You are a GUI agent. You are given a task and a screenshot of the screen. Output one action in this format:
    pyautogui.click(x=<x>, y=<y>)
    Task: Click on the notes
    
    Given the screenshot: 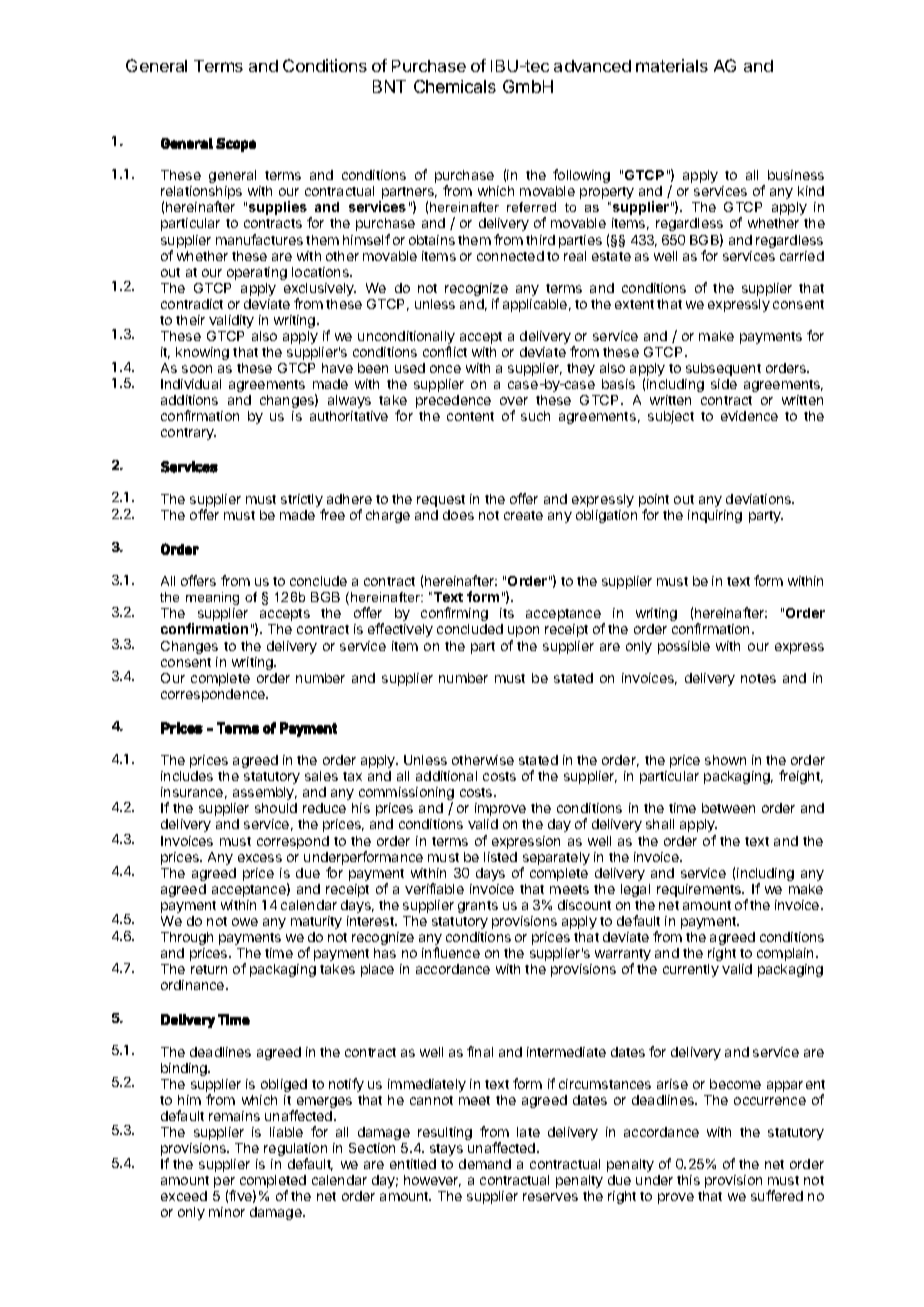 What is the action you would take?
    pyautogui.click(x=758, y=678)
